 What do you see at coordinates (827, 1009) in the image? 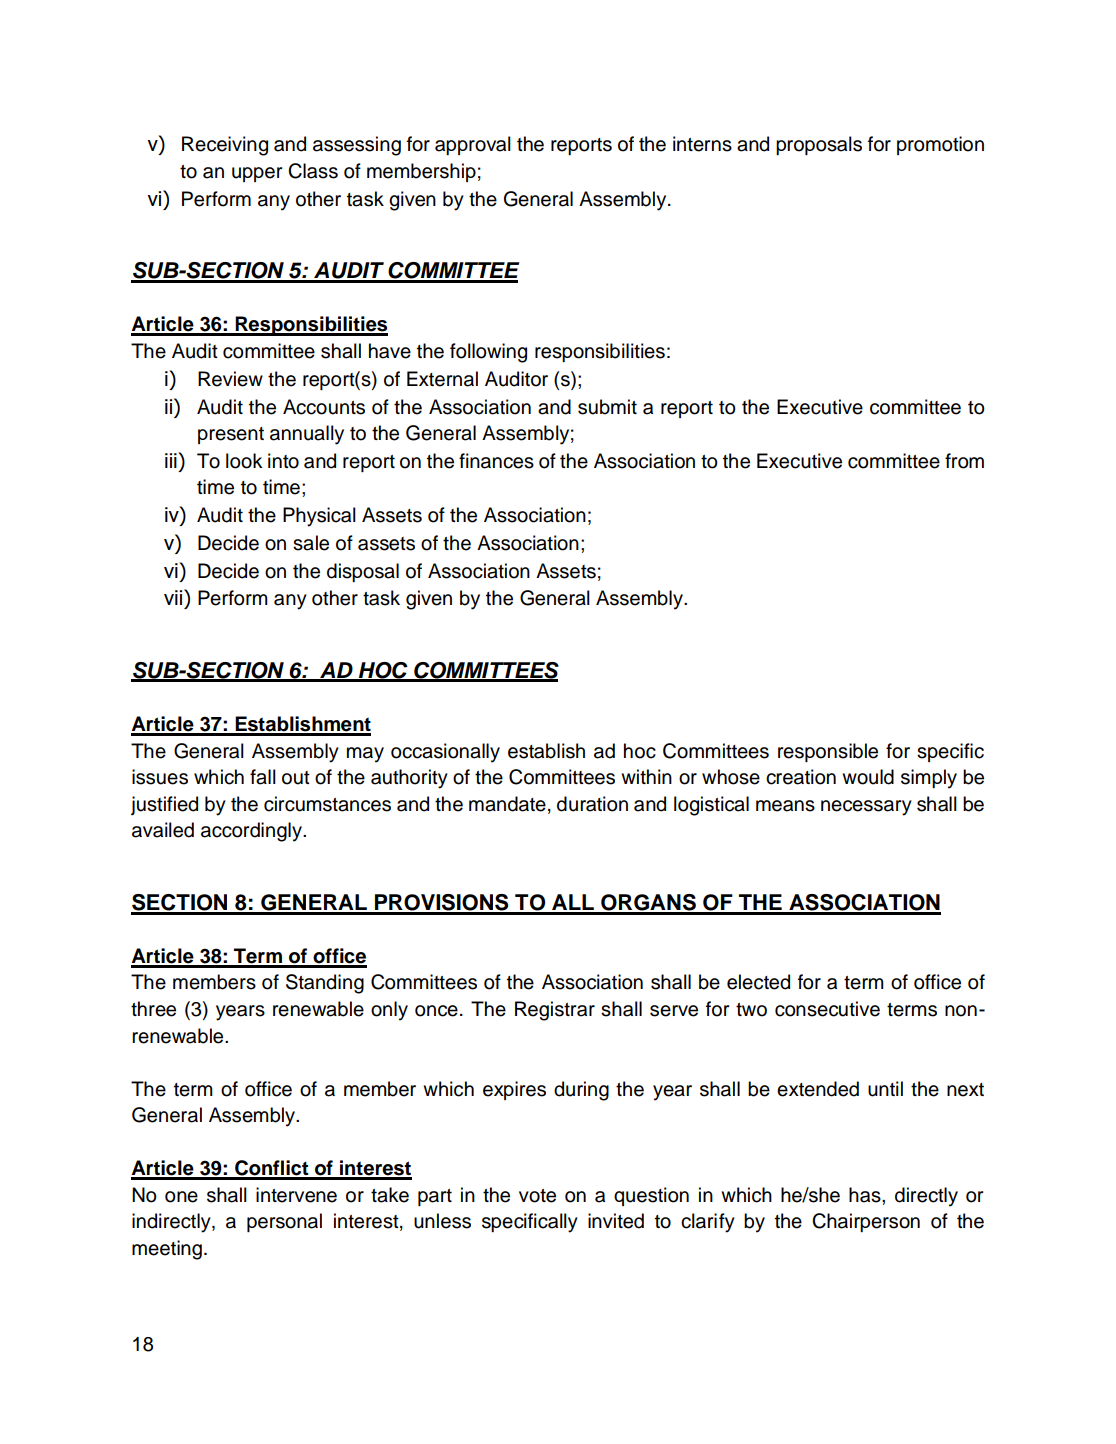
I see `consecutive` at bounding box center [827, 1009].
